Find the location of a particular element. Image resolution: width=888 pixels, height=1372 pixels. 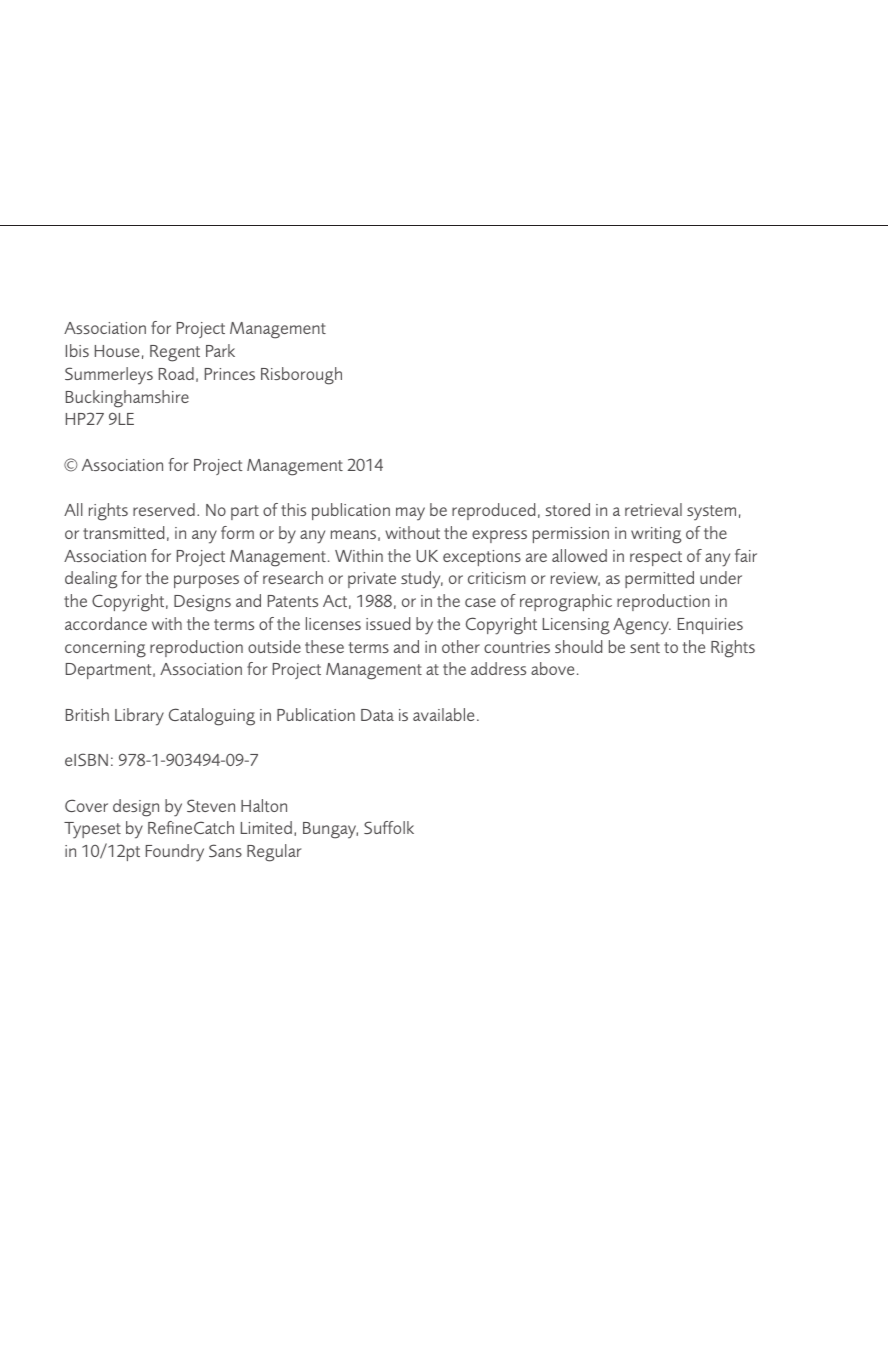

retrieval is located at coordinates (653, 509).
